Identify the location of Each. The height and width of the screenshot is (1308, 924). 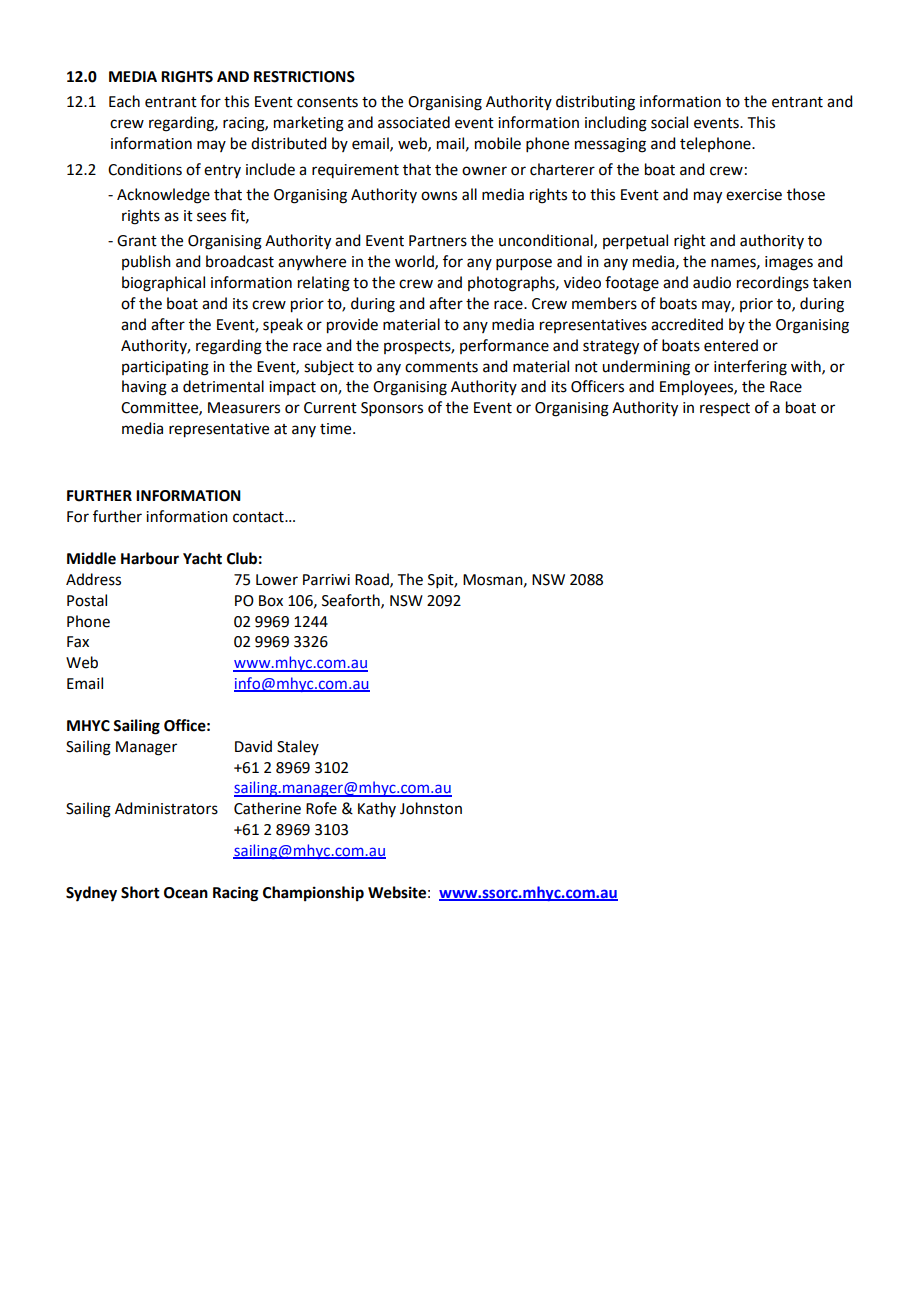
(124, 101).
